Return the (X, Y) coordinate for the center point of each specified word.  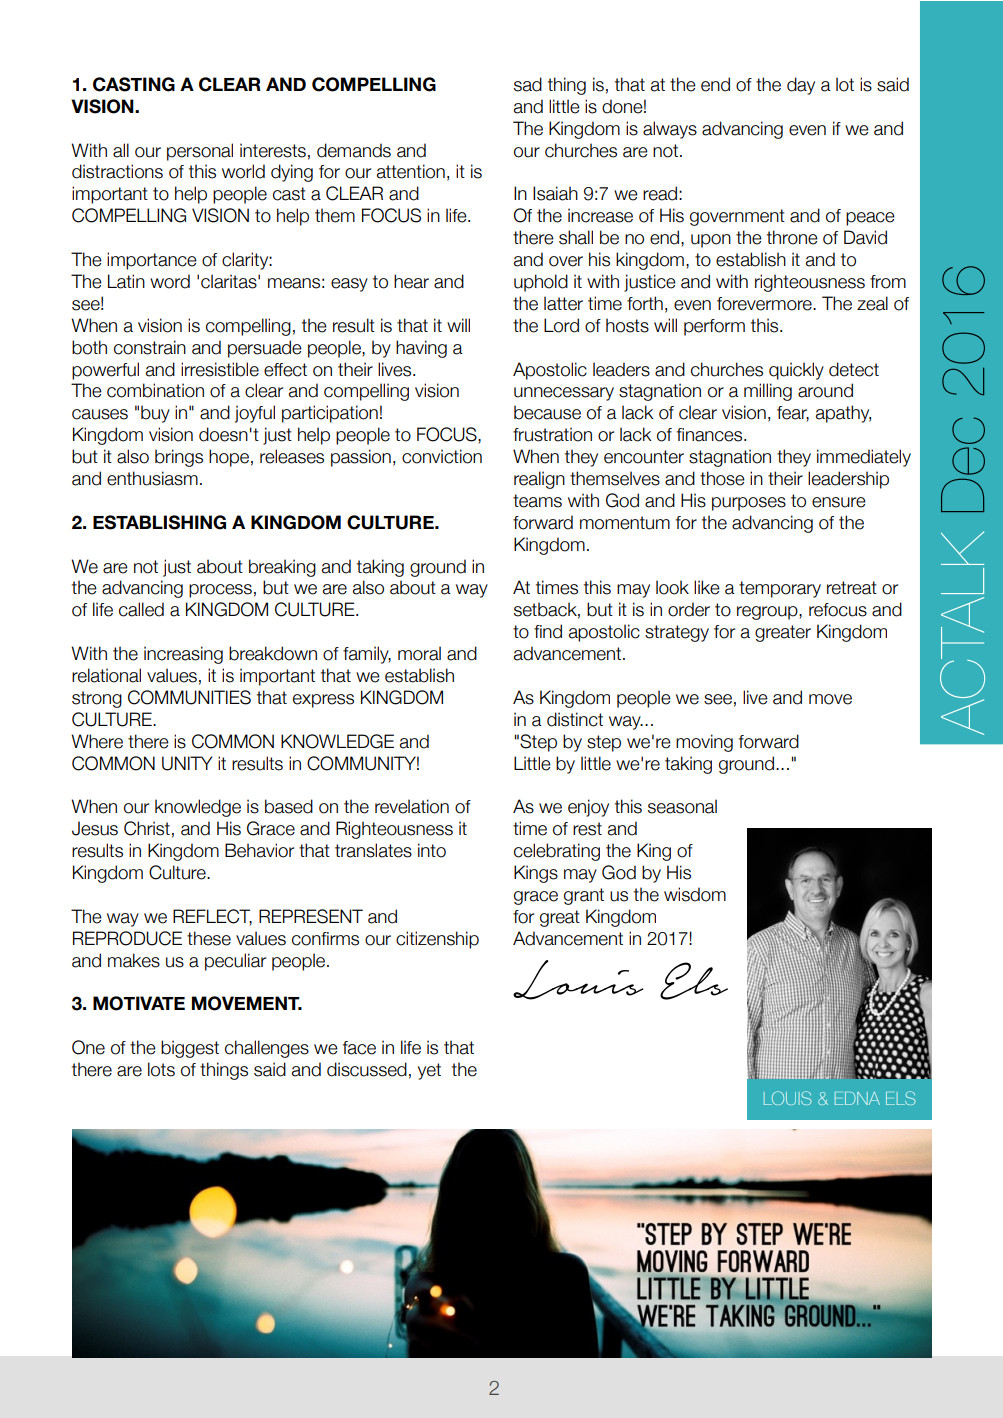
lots (161, 1069)
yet (429, 1071)
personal (200, 152)
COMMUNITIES (189, 697)
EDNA (857, 1098)
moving (704, 743)
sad (528, 84)
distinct (575, 719)
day (801, 86)
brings (179, 458)
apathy (843, 414)
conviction (442, 456)
